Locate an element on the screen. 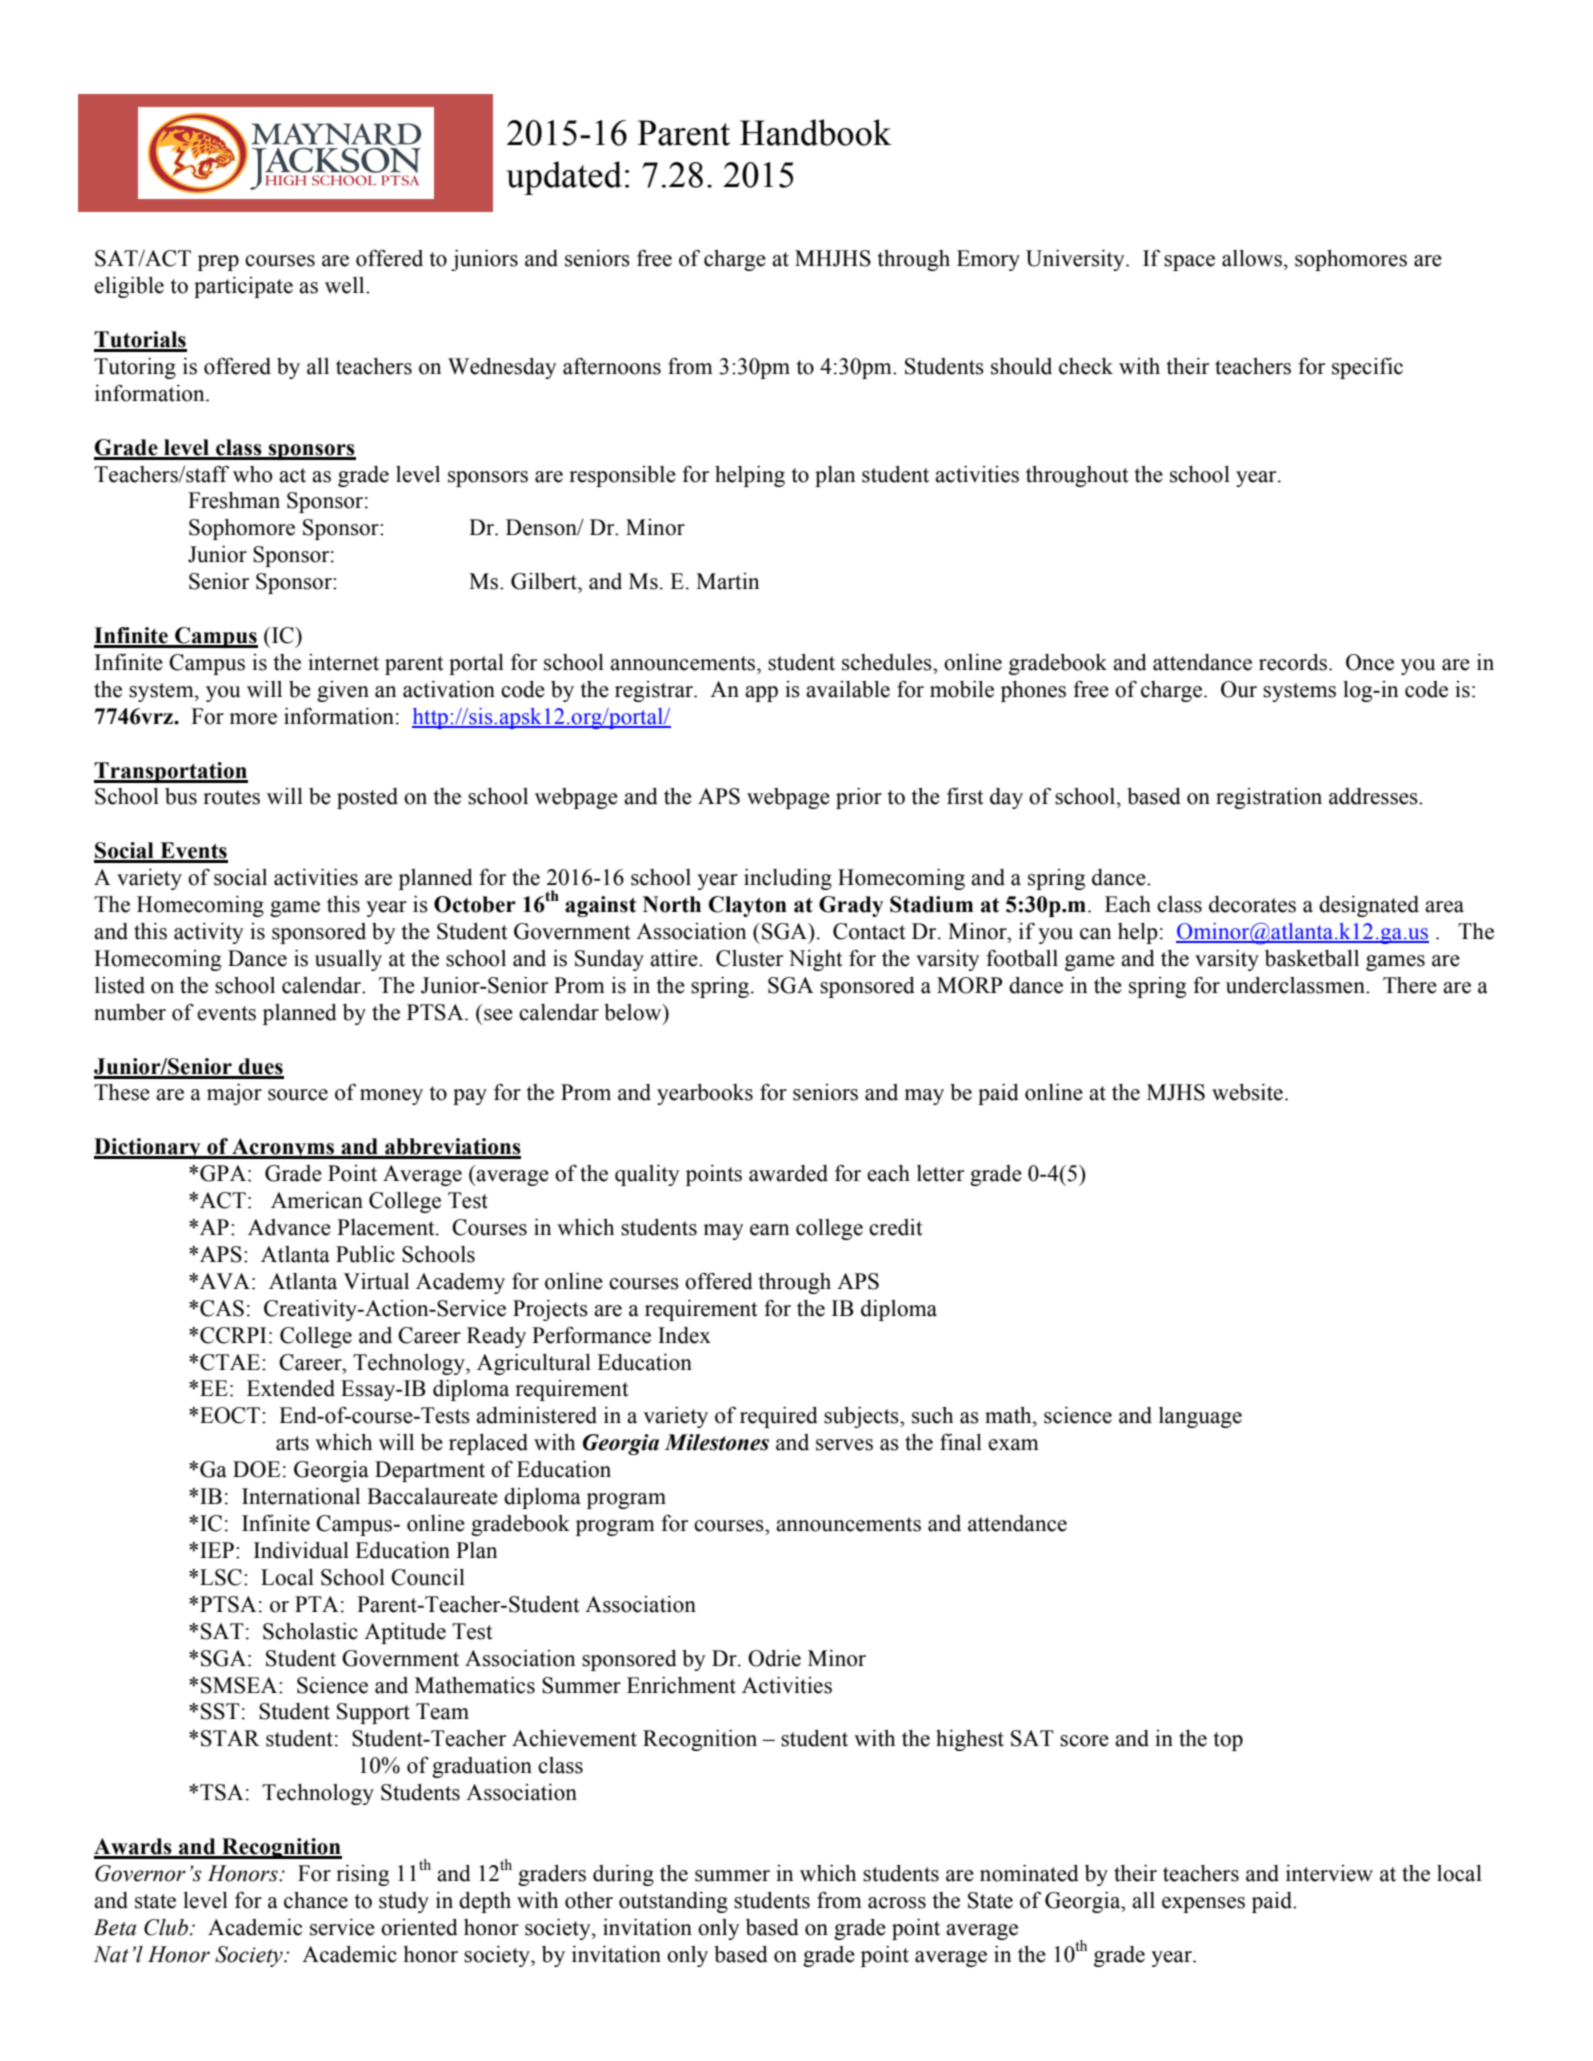  Night is located at coordinates (816, 960).
